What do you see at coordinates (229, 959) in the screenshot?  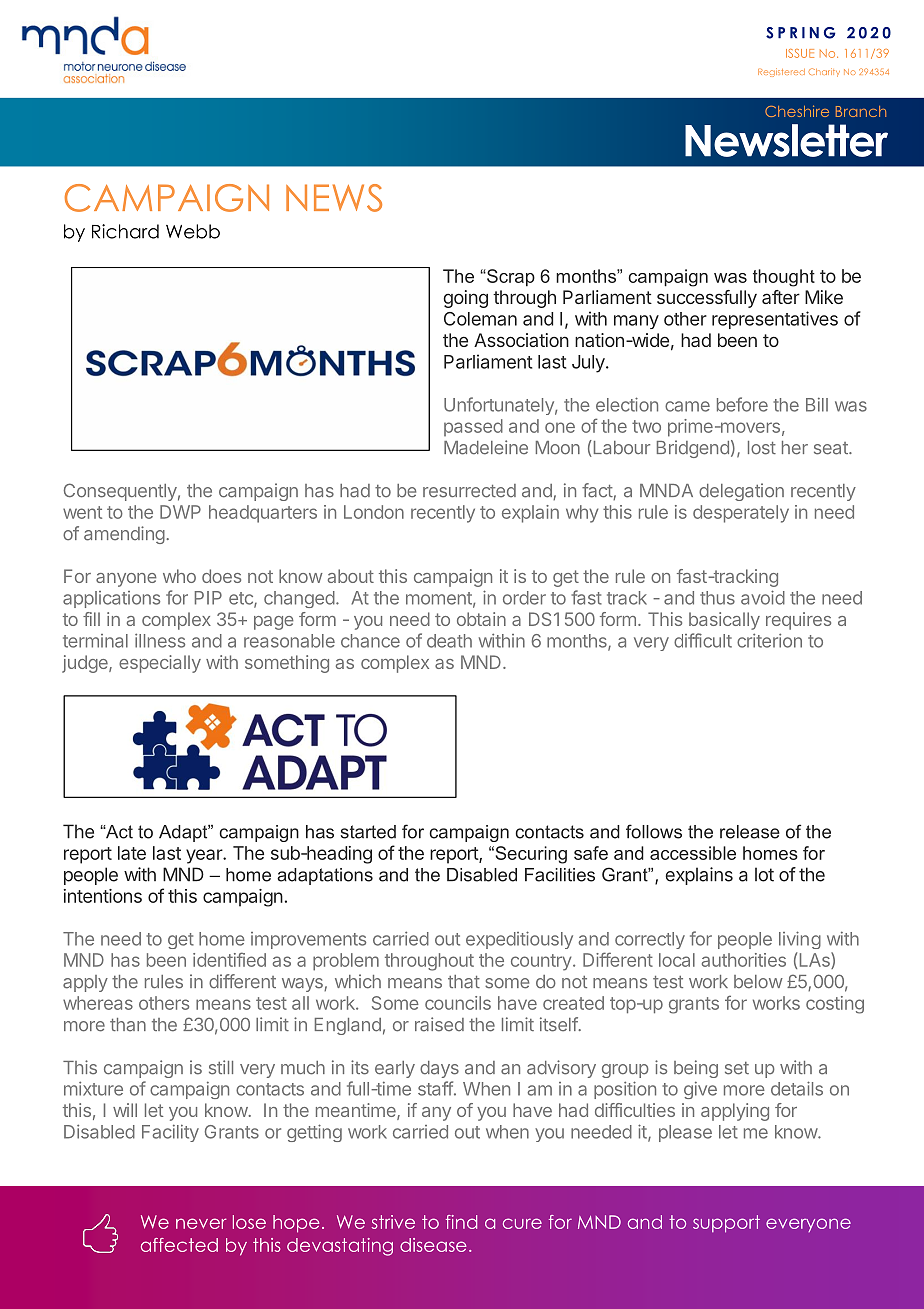 I see `identified` at bounding box center [229, 959].
